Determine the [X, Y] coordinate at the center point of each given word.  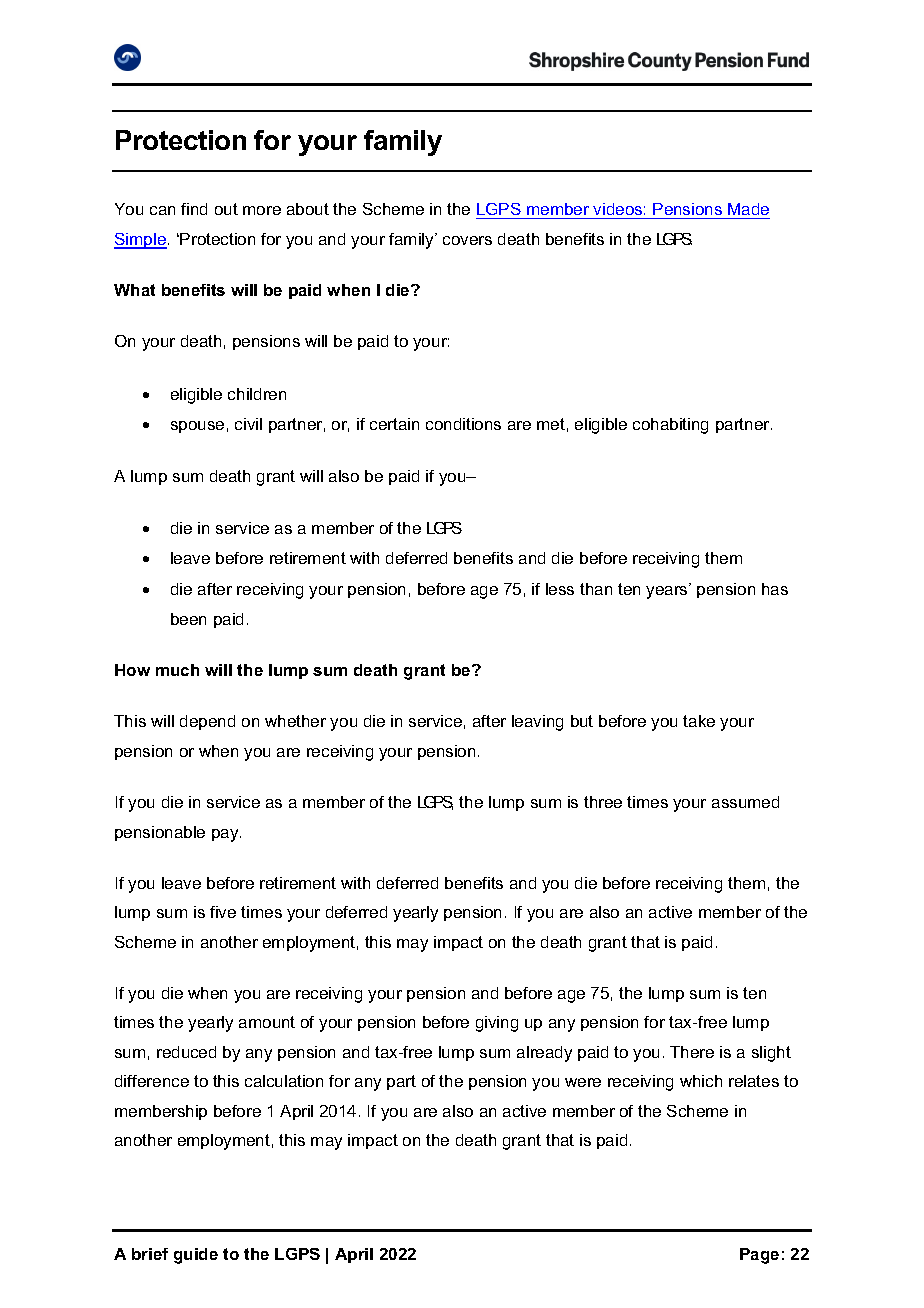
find [194, 209]
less [560, 589]
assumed [745, 802]
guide [196, 1256]
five [223, 912]
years [668, 592]
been [188, 619]
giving [497, 1024]
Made [748, 211]
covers [467, 240]
